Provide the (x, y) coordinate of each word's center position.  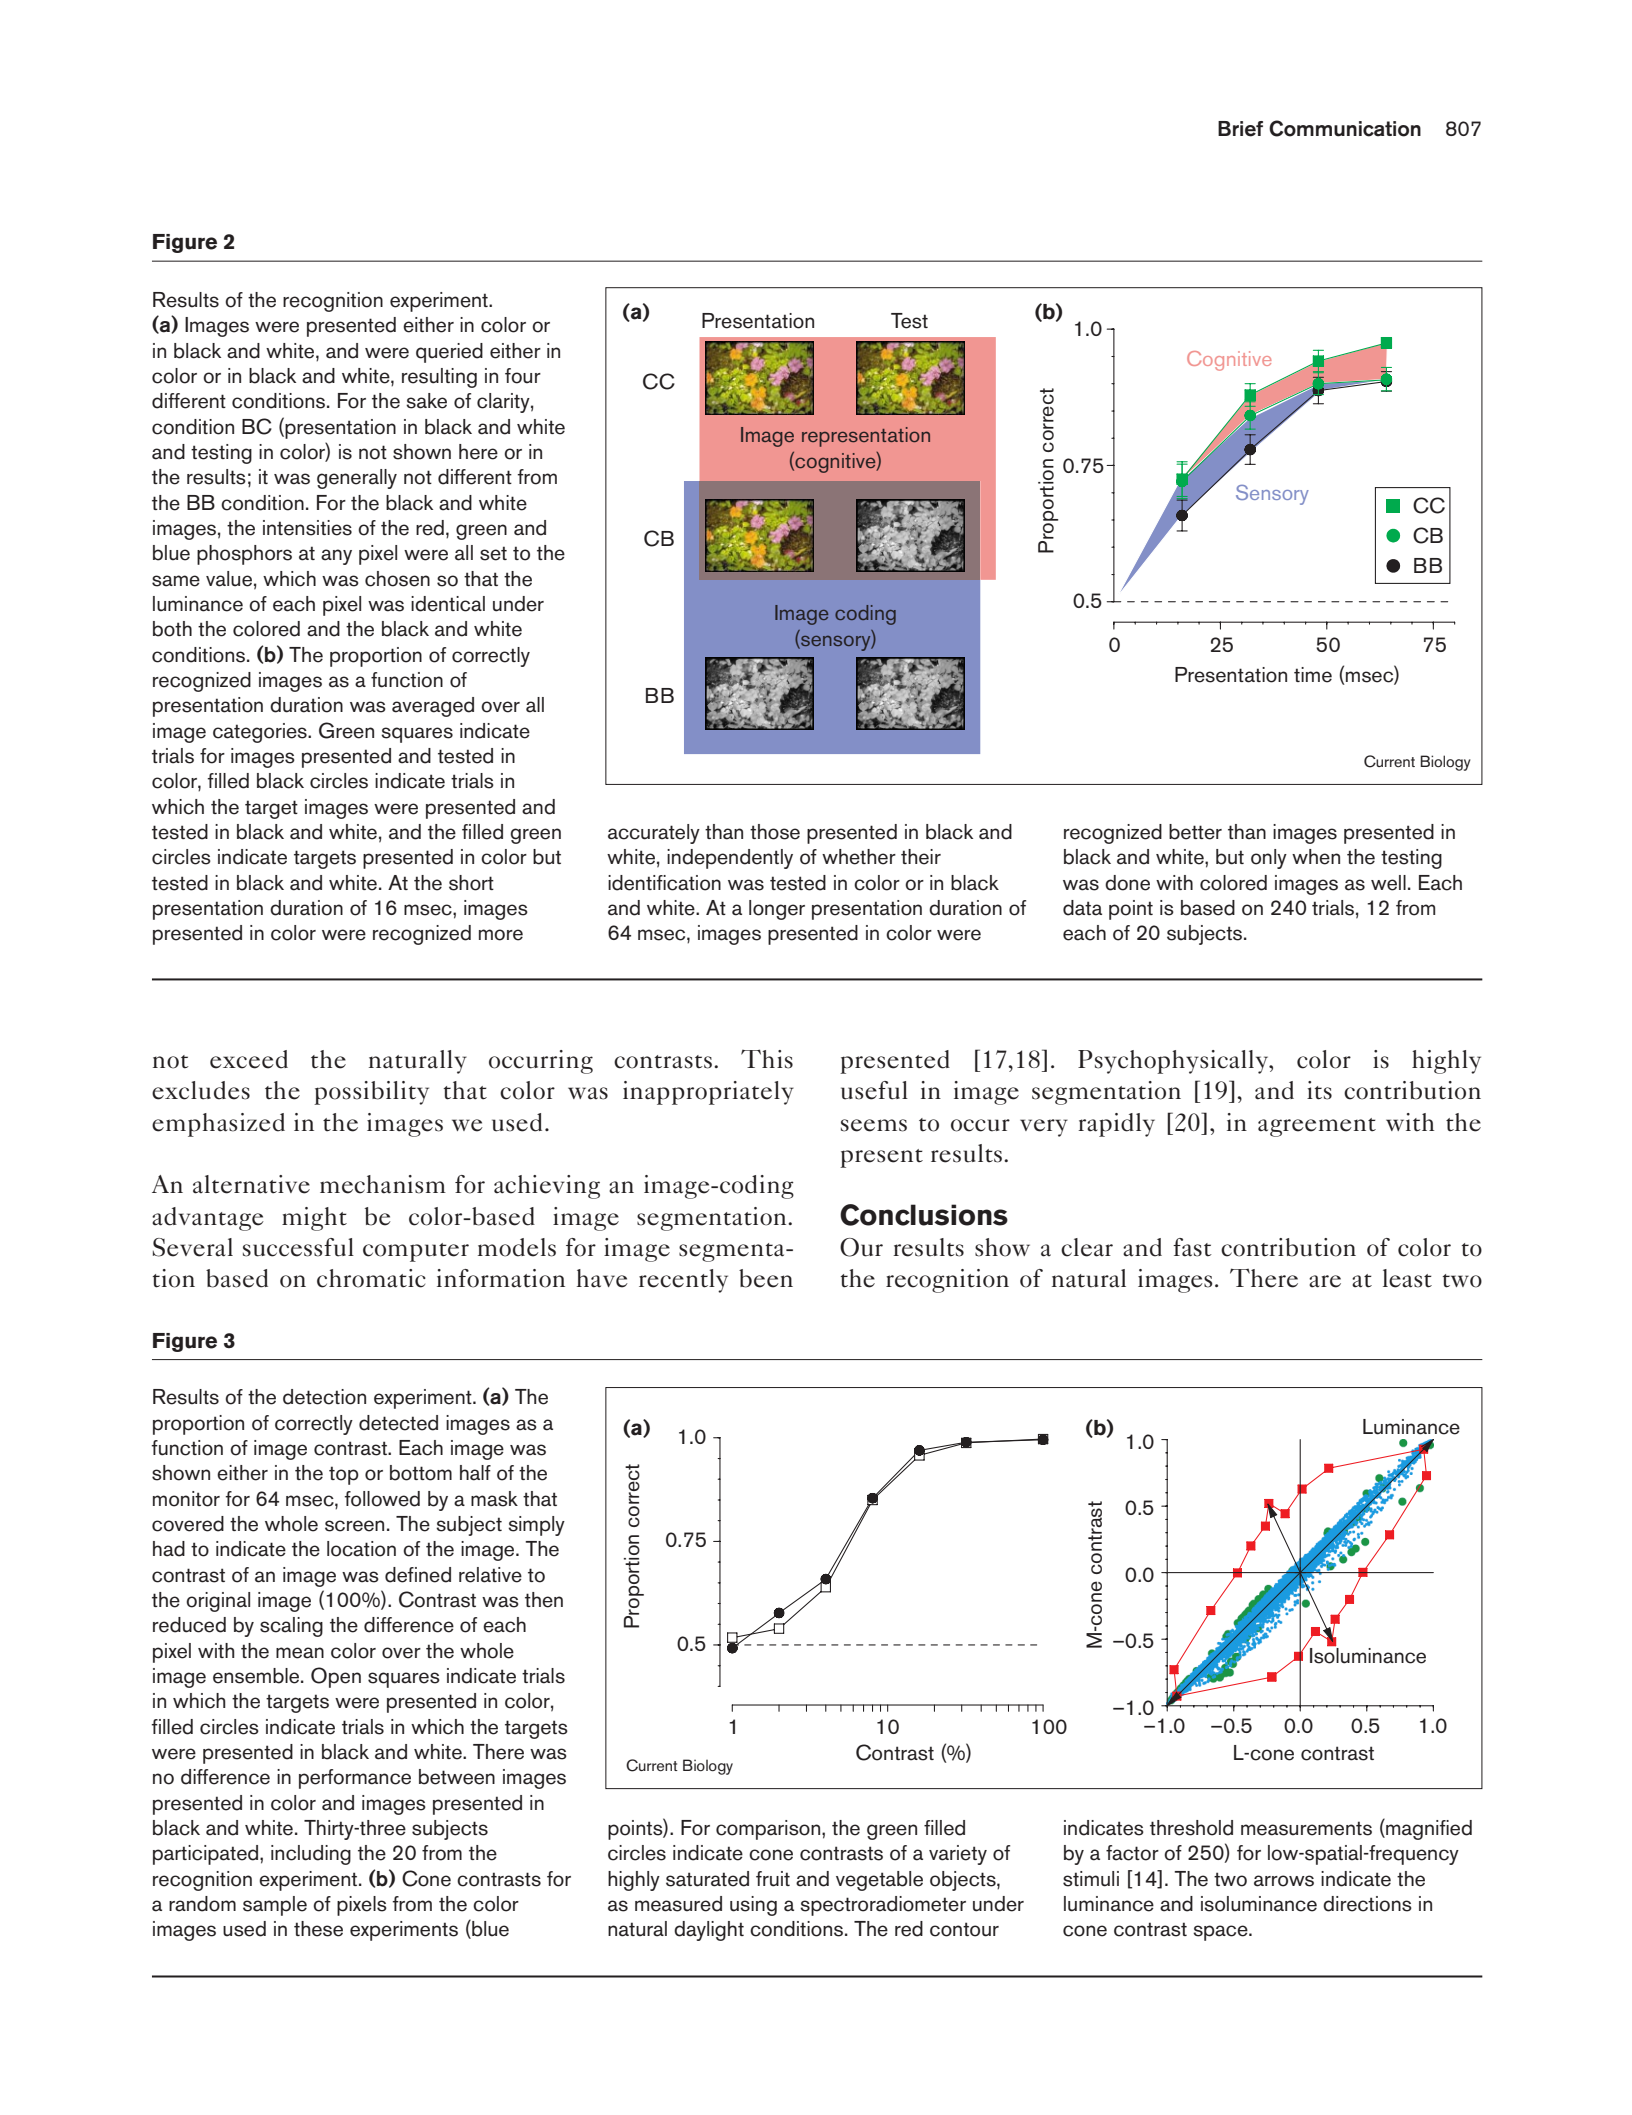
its (1319, 1090)
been (766, 1278)
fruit (773, 1879)
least (1407, 1278)
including (311, 1855)
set (493, 553)
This (767, 1059)
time (1313, 675)
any (336, 557)
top (344, 1475)
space (1221, 1933)
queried (449, 353)
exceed (249, 1059)
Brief (1240, 129)
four (523, 376)
